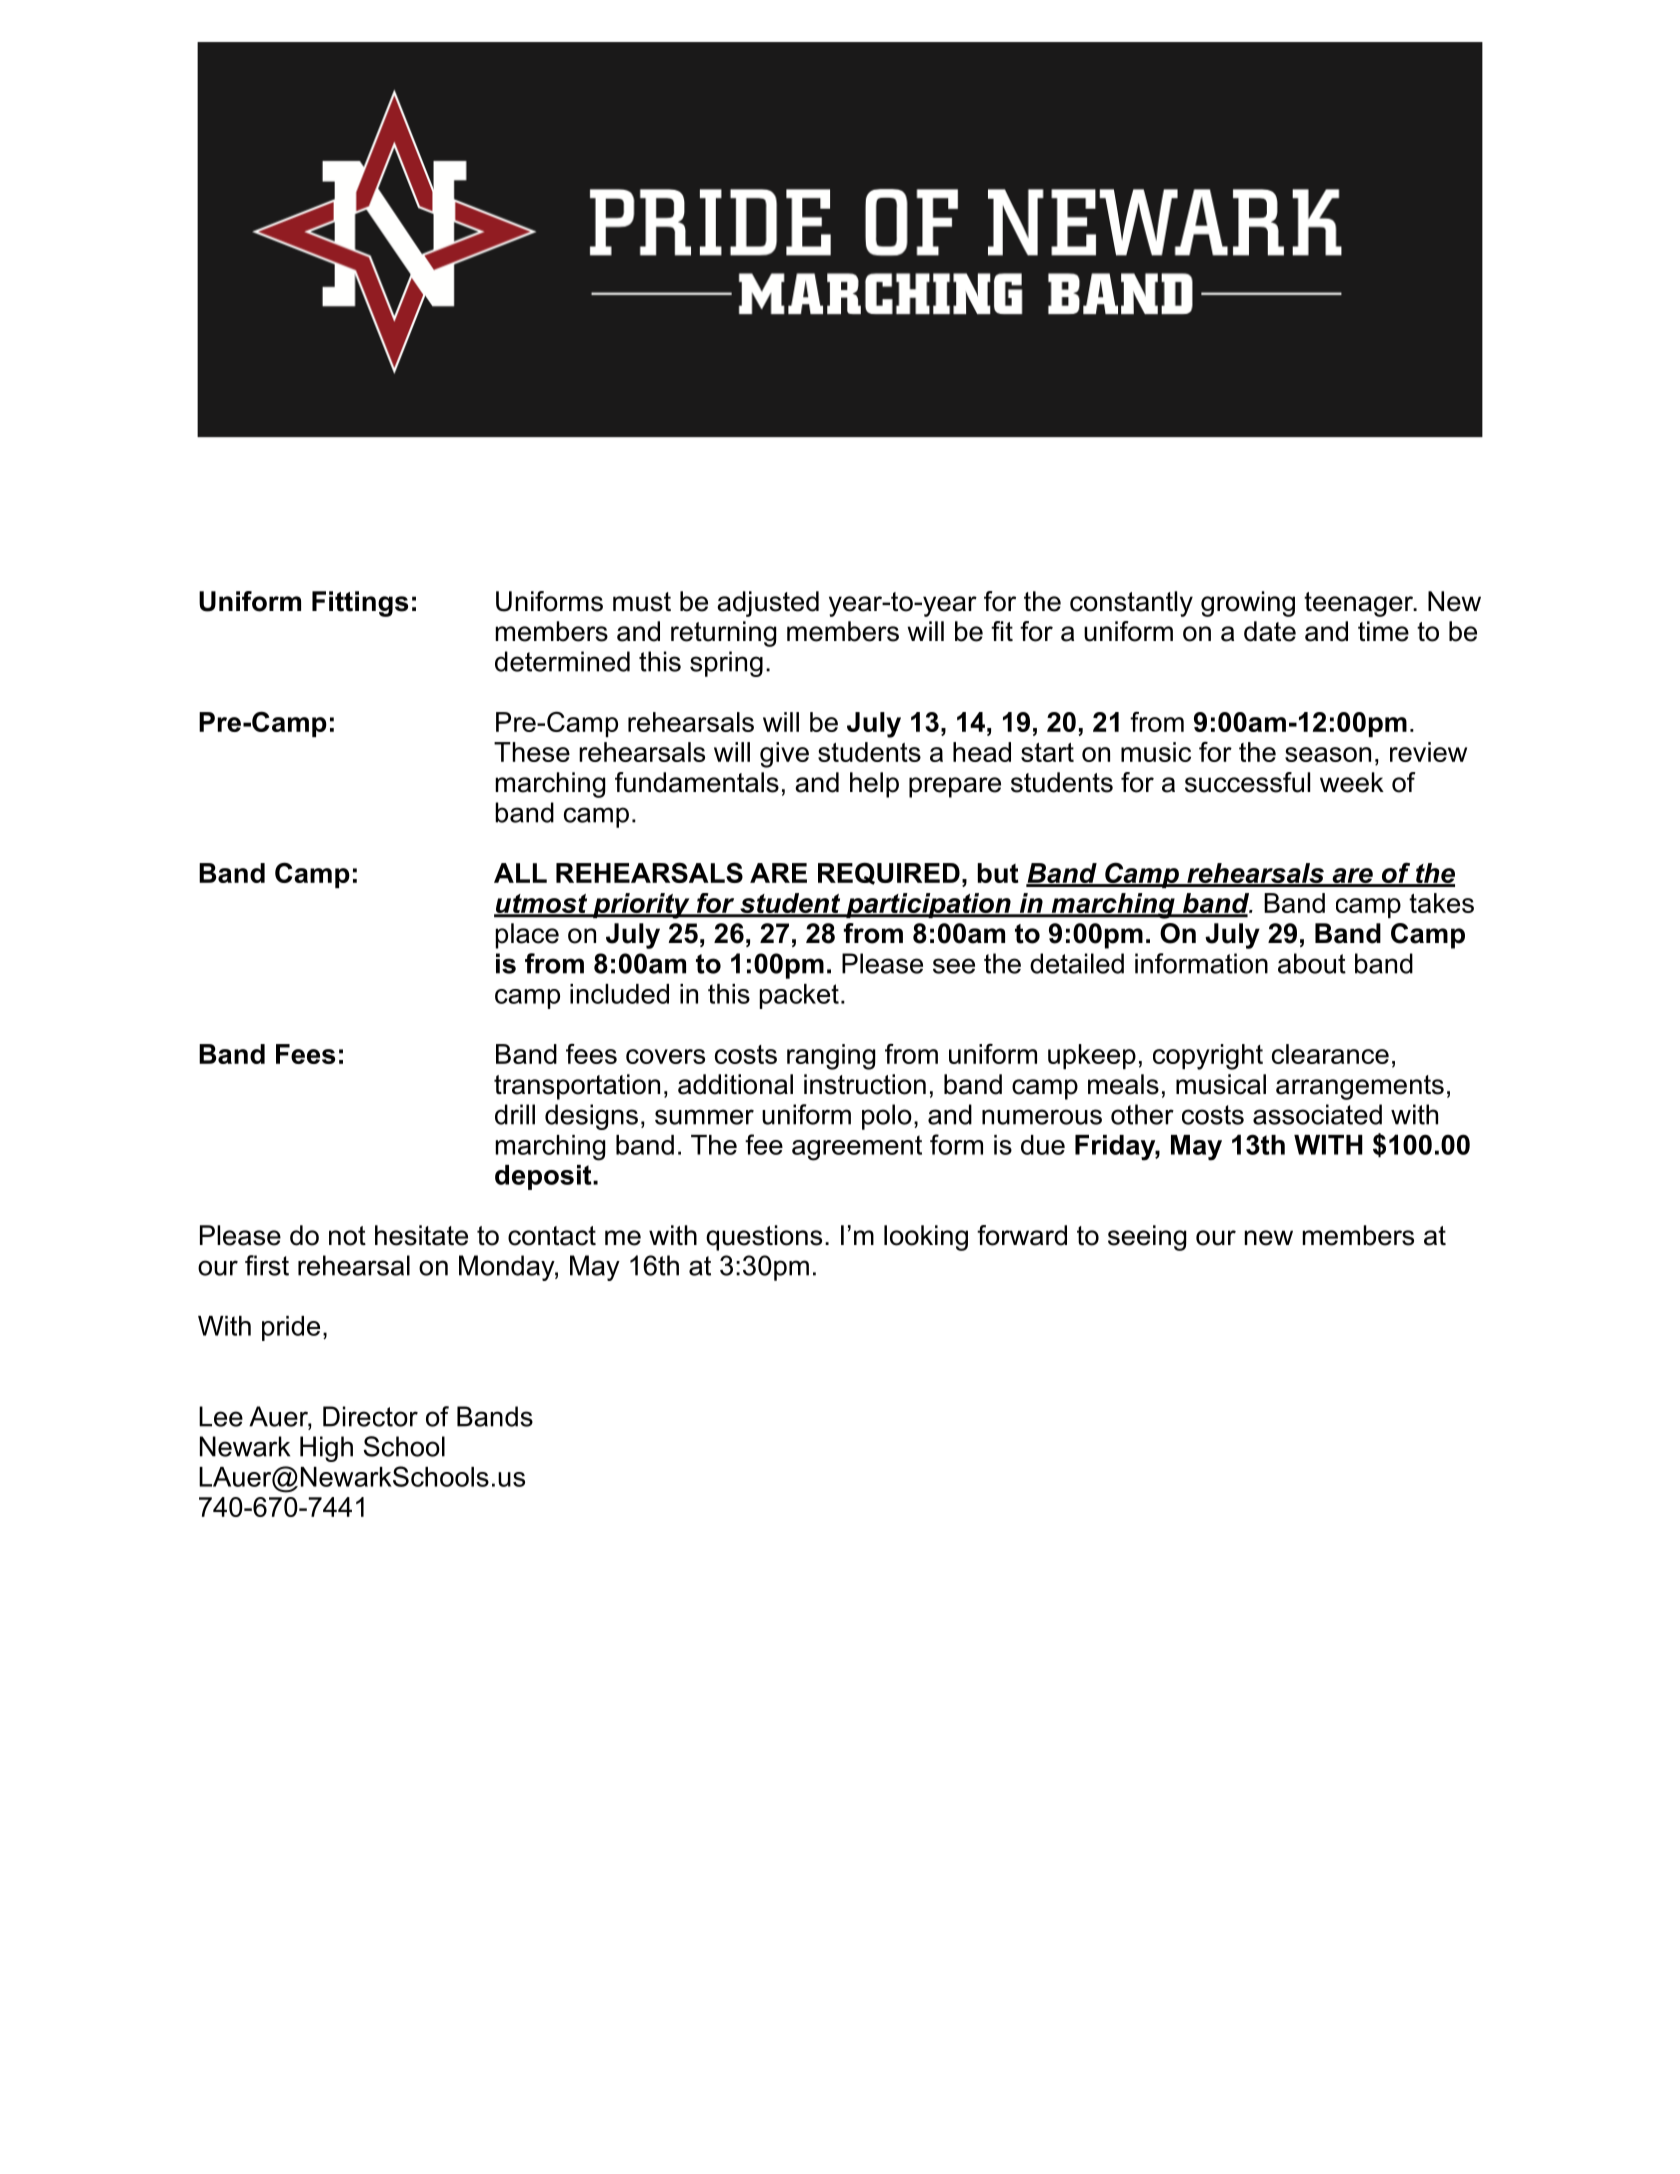 This screenshot has height=2174, width=1680. Describe the element at coordinates (360, 604) in the screenshot. I see `Fittings` at that location.
